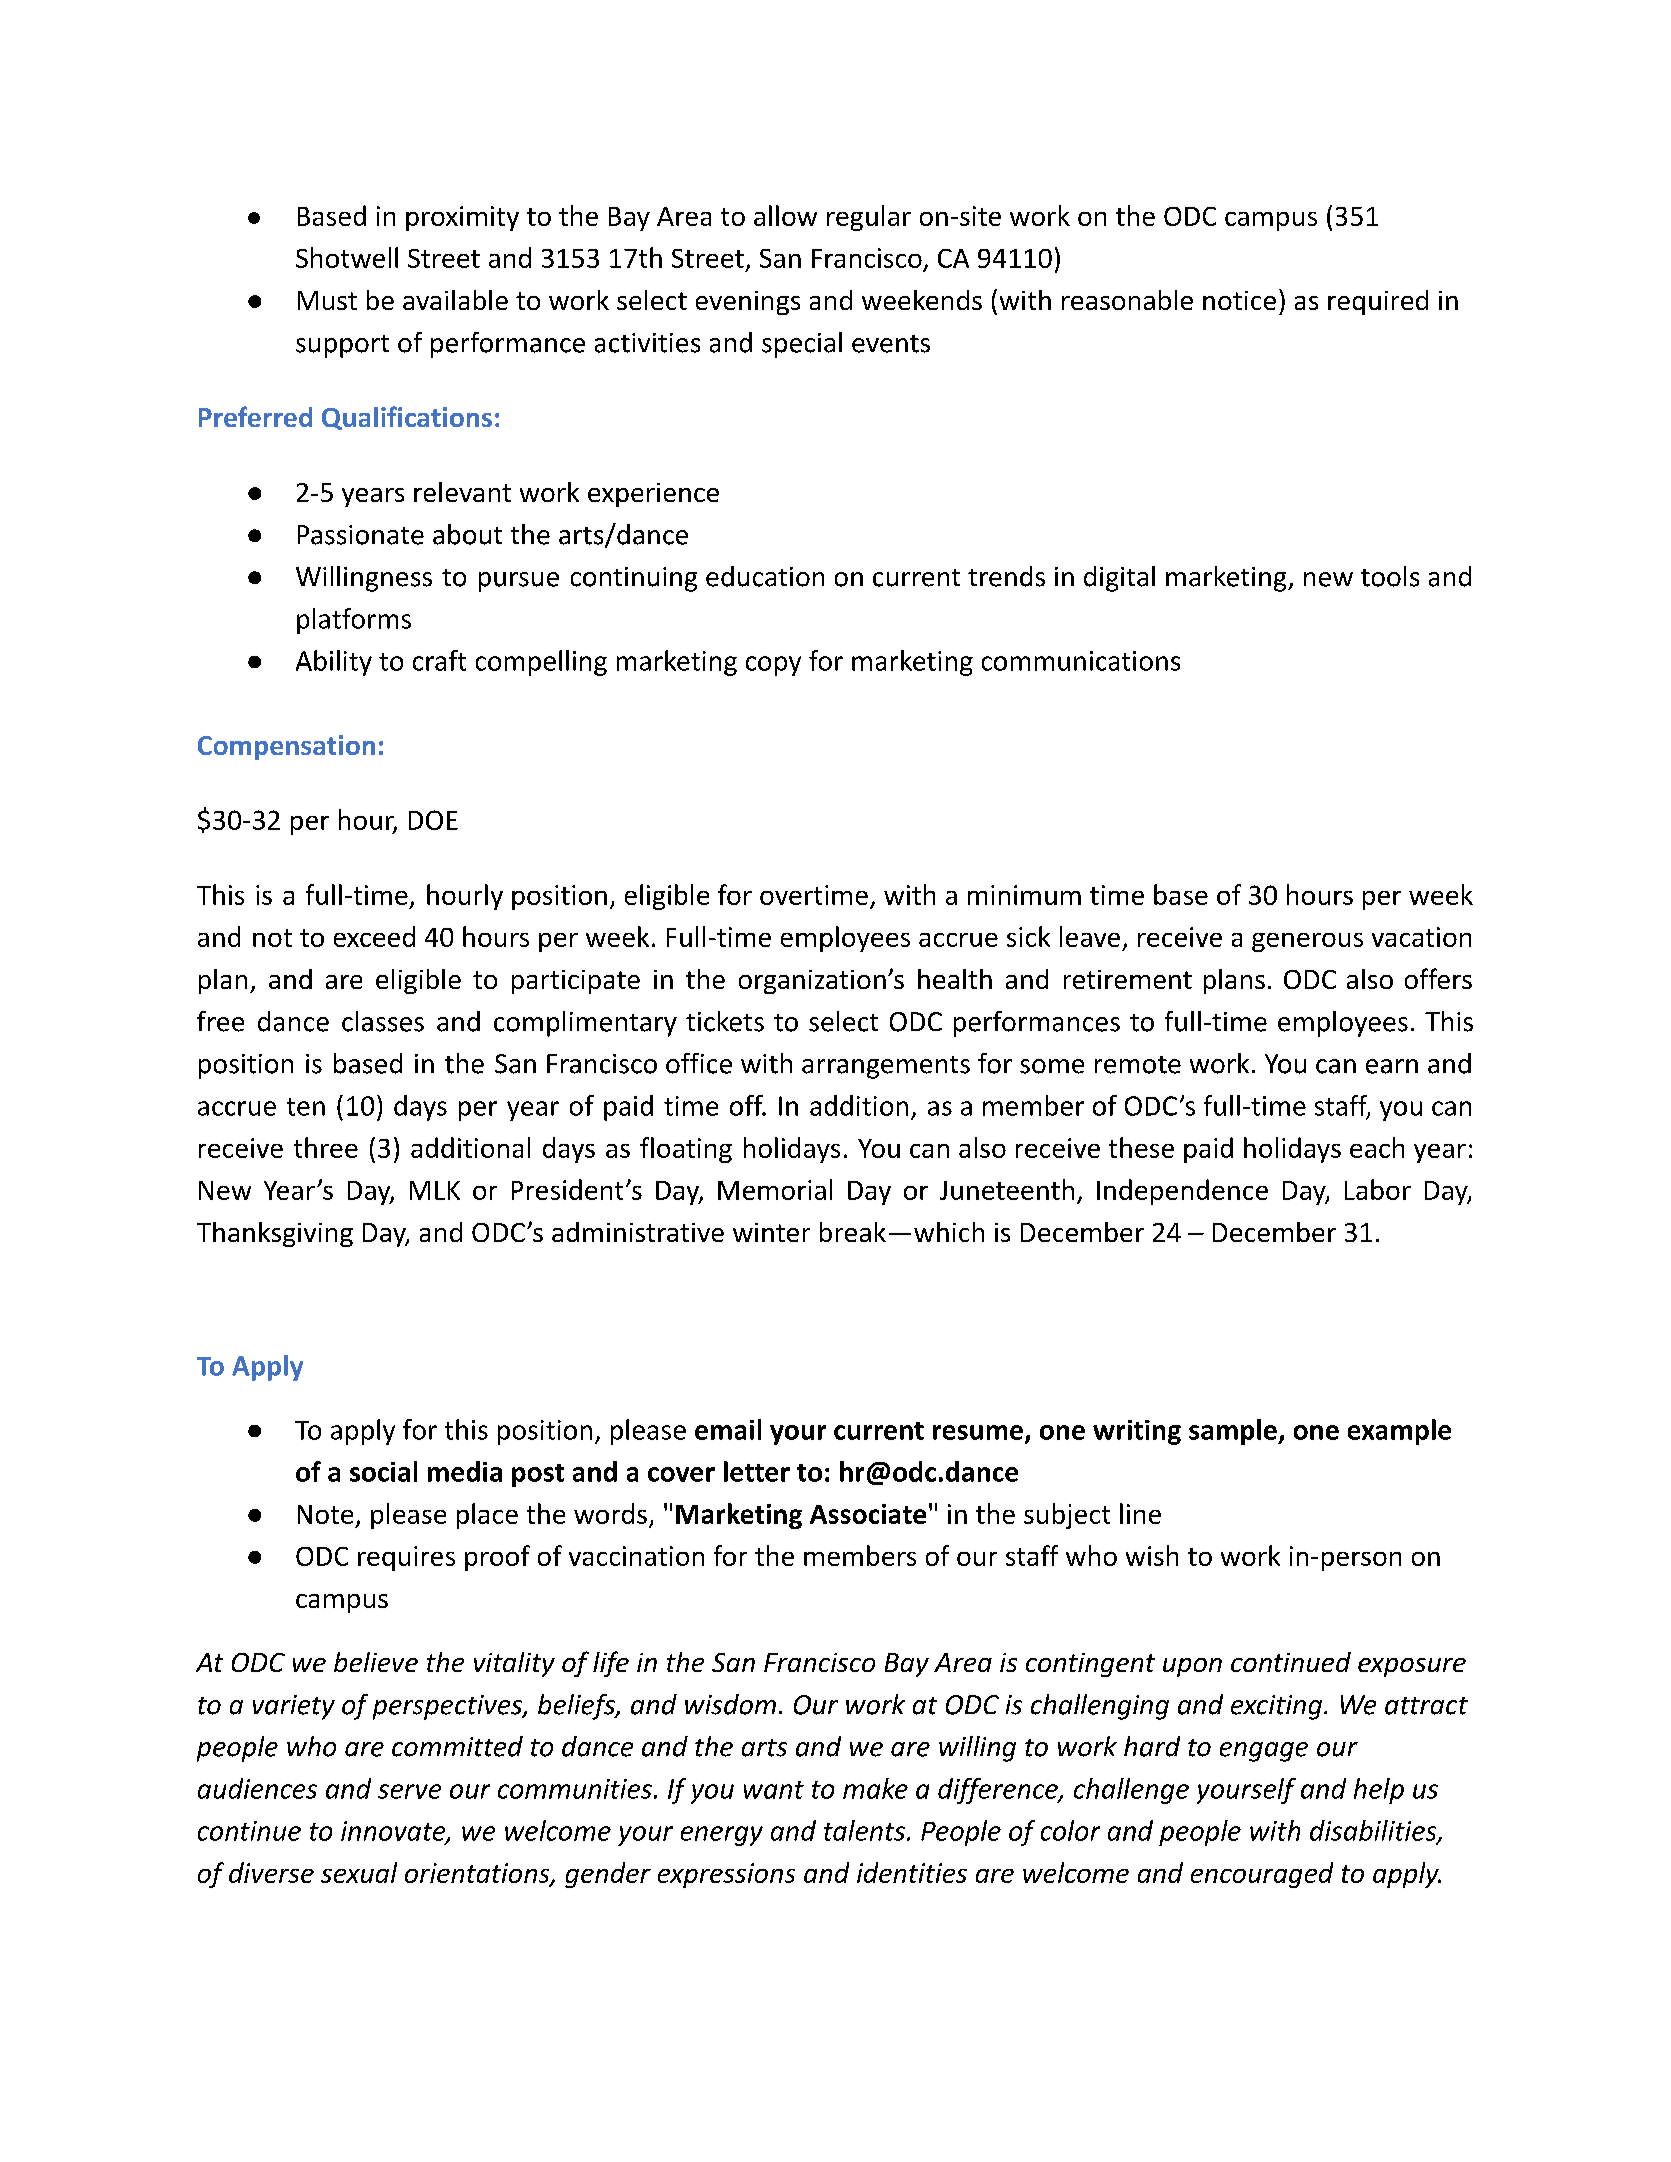 The height and width of the screenshot is (2162, 1671). I want to click on regular, so click(869, 218).
